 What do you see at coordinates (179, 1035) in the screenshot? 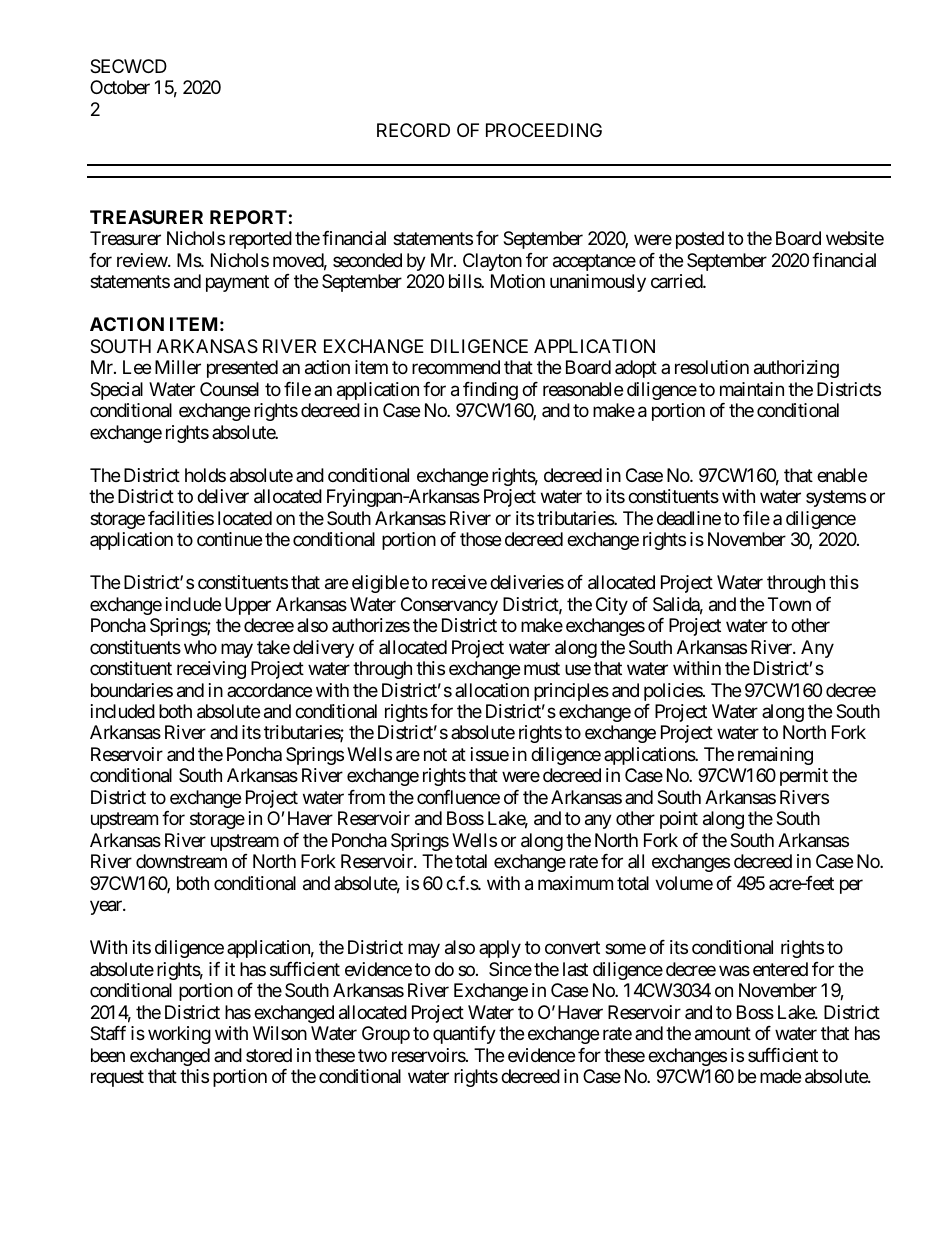
I see `working` at bounding box center [179, 1035].
